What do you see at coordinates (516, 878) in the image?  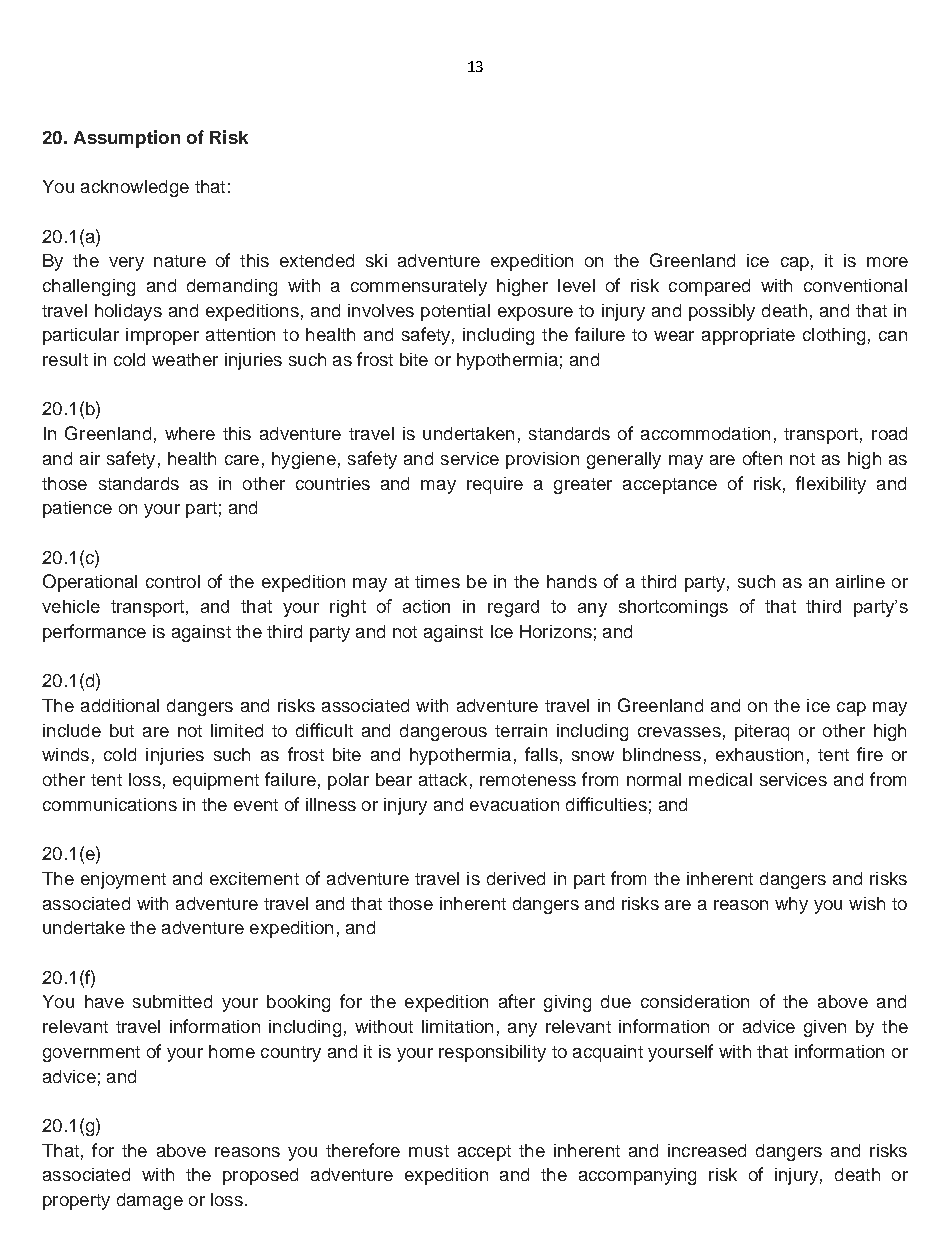 I see `derived` at bounding box center [516, 878].
